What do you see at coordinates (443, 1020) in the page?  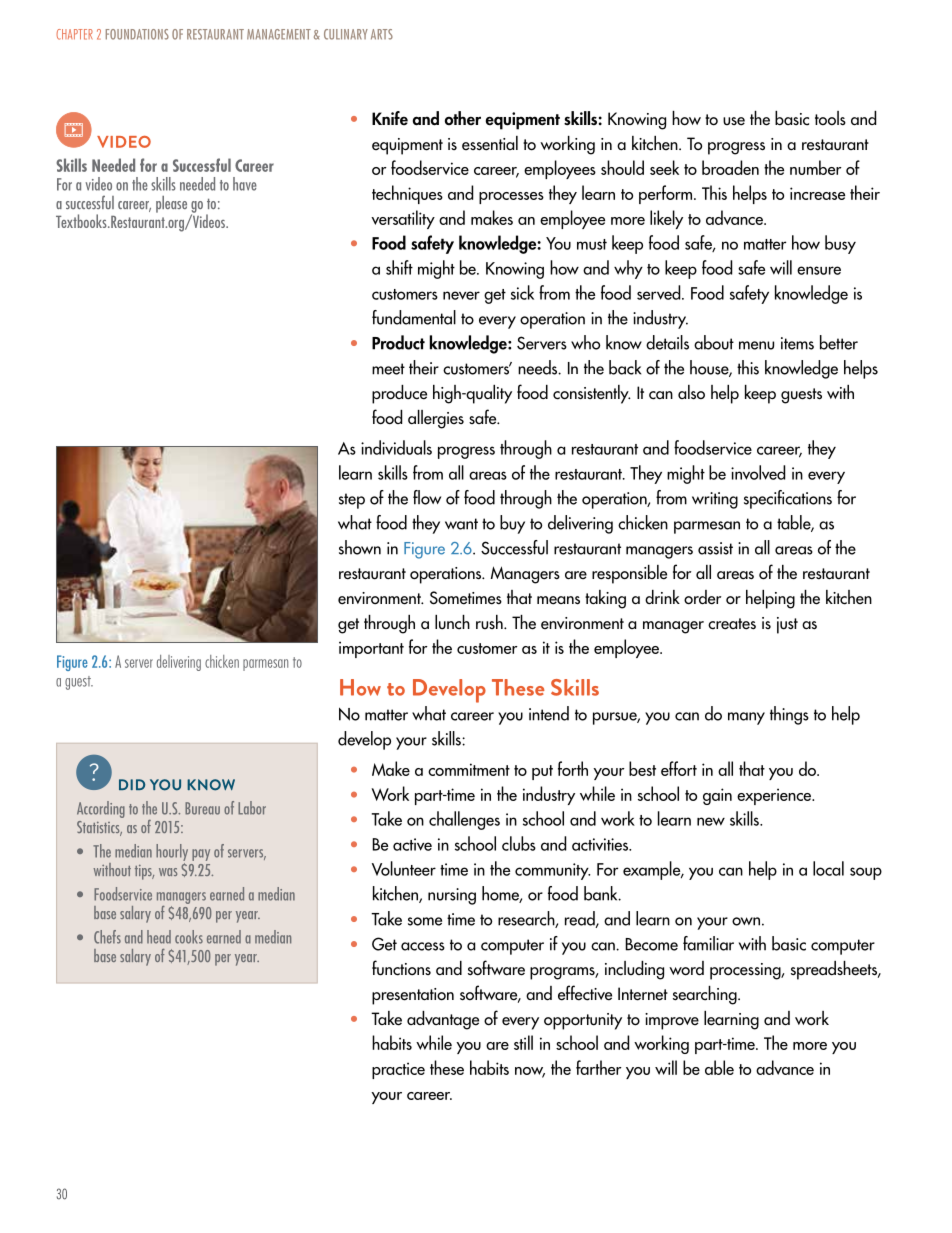 I see `advantage` at bounding box center [443, 1020].
